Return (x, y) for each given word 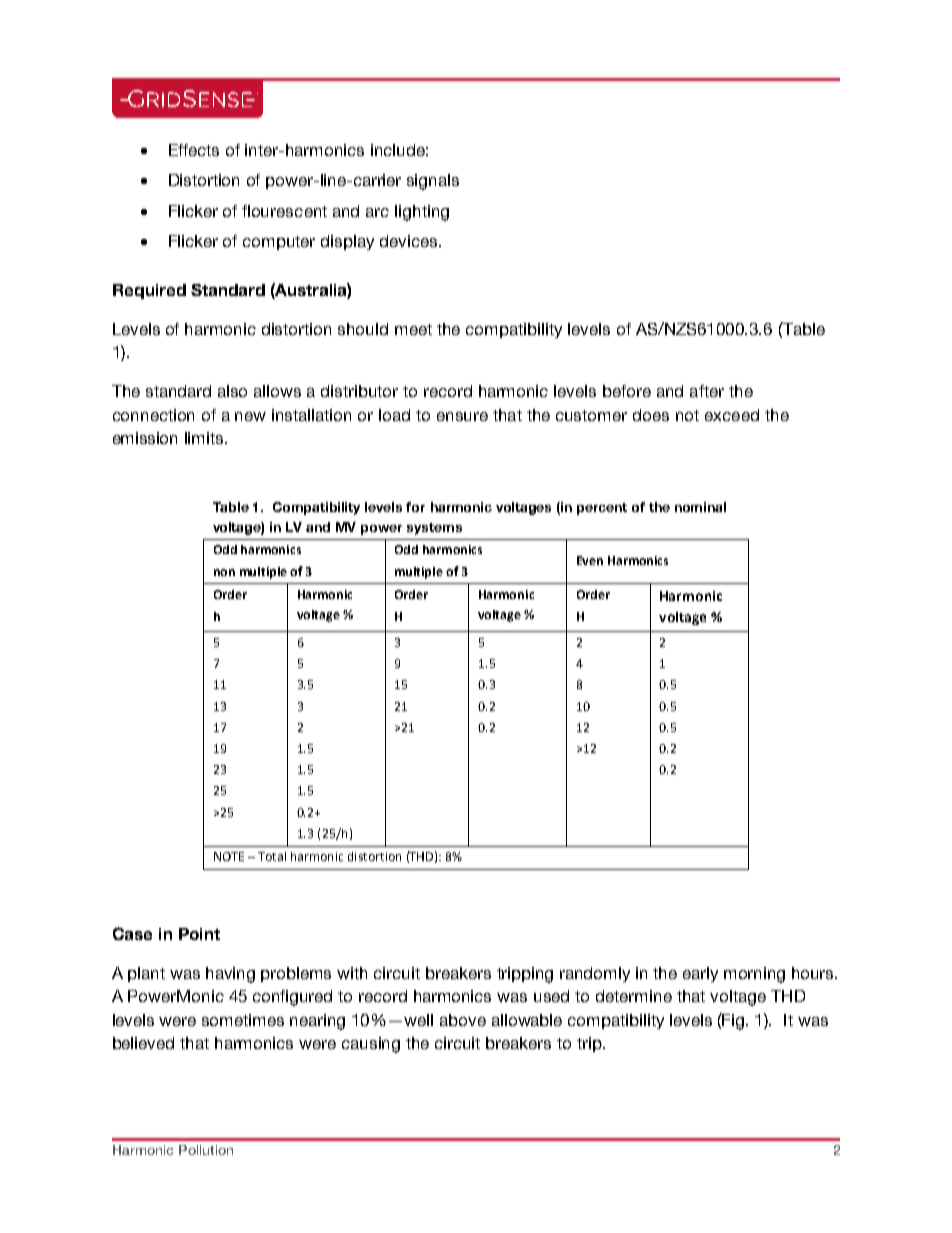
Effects (194, 150)
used (551, 996)
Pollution (206, 1150)
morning (754, 975)
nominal (700, 507)
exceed (732, 415)
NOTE (229, 856)
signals (433, 182)
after (707, 391)
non (224, 572)
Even (590, 560)
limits (205, 438)
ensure (462, 416)
